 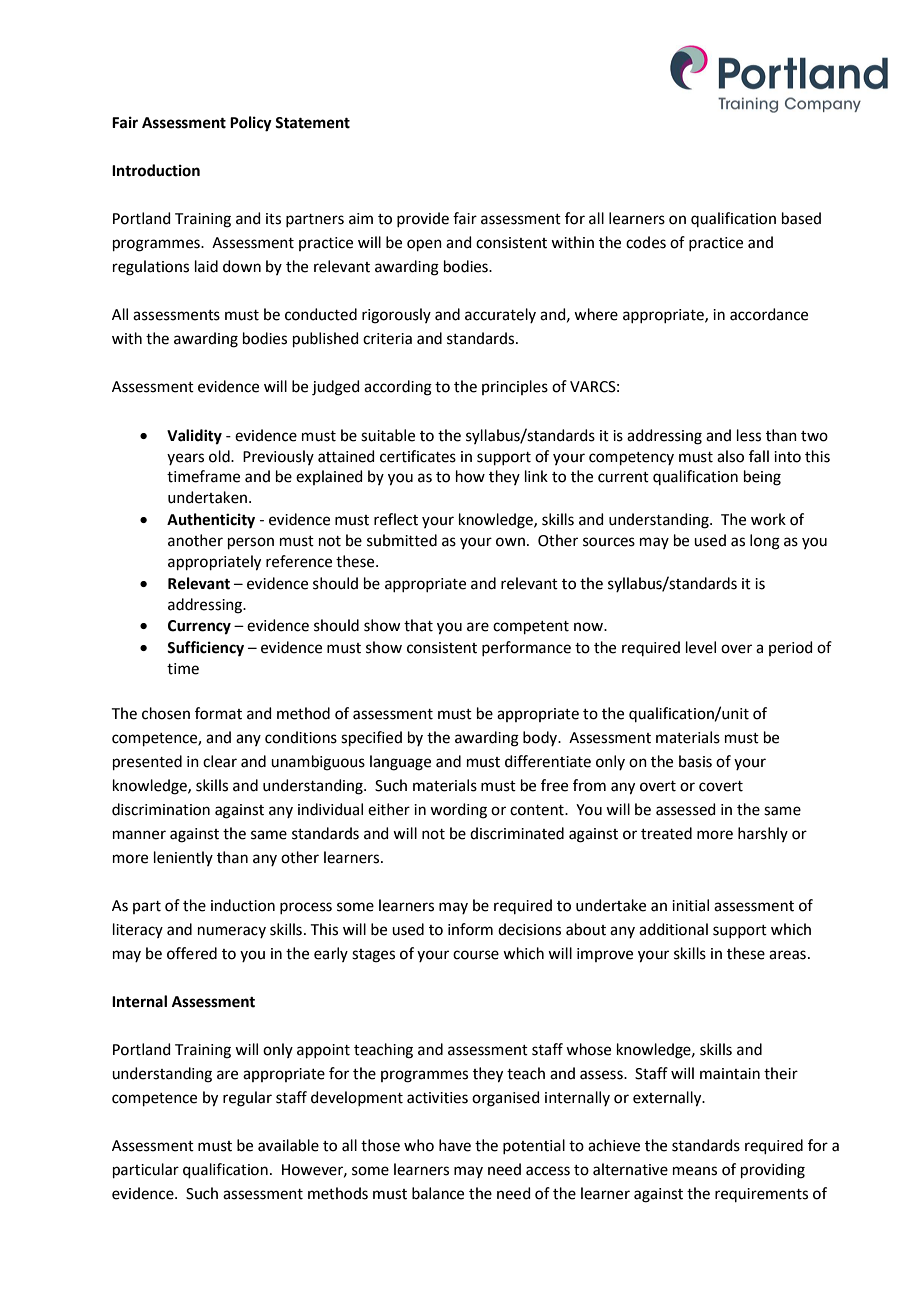 What do you see at coordinates (251, 124) in the screenshot?
I see `Policy` at bounding box center [251, 124].
